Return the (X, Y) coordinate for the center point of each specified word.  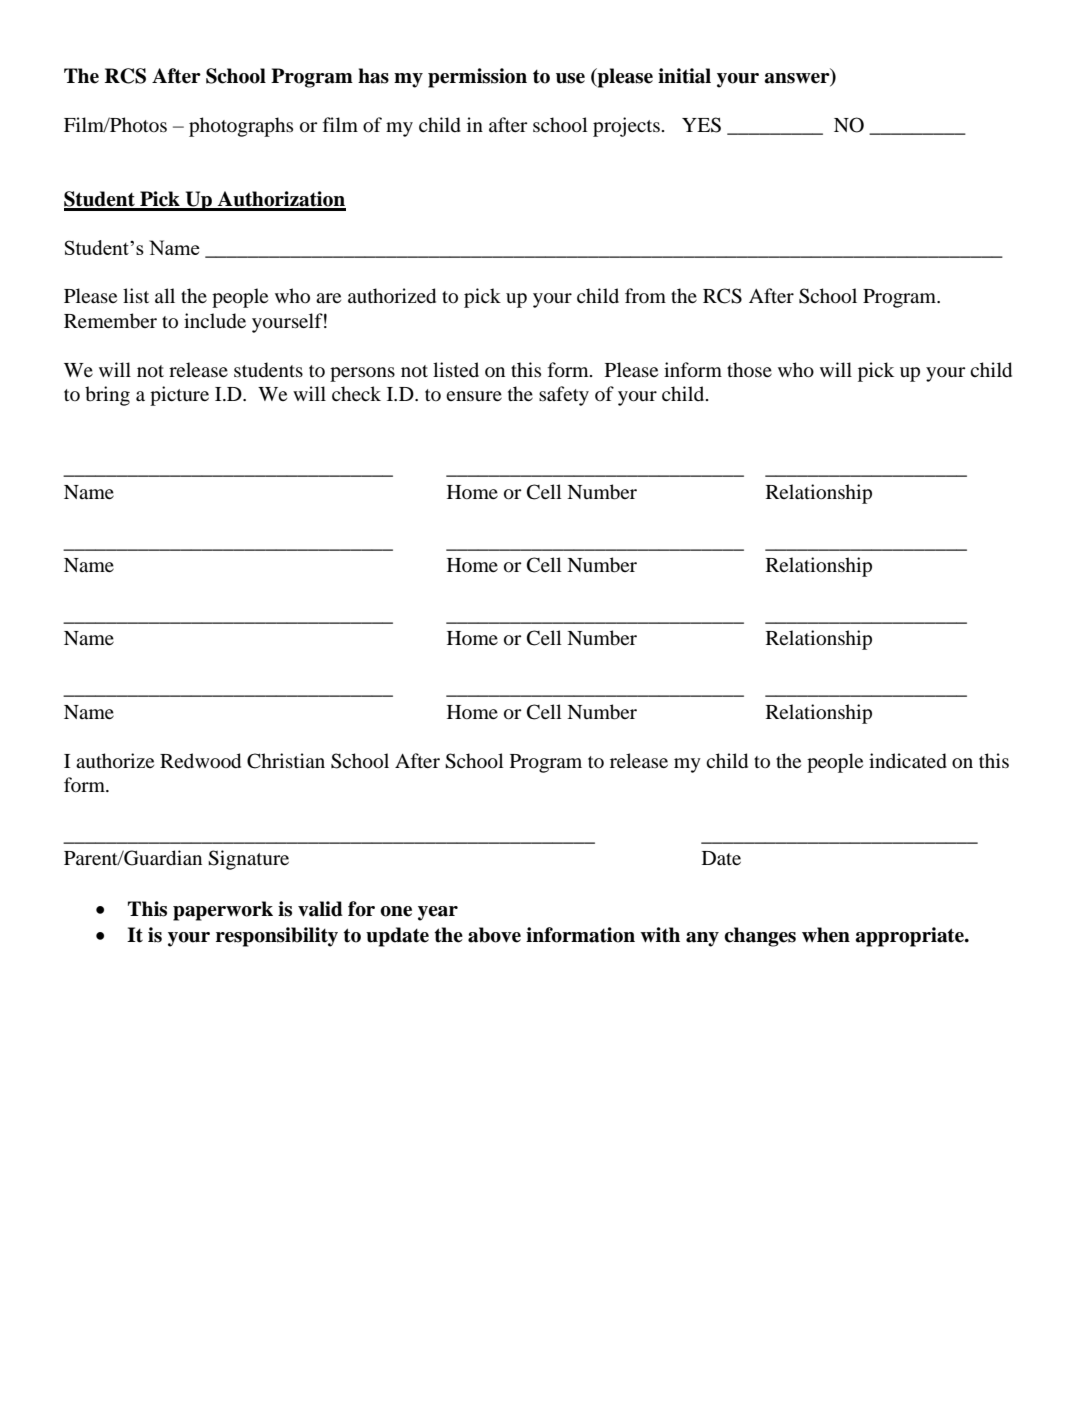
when (826, 935)
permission (477, 78)
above (494, 935)
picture (179, 396)
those (749, 369)
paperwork (223, 911)
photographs (241, 127)
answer (798, 79)
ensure (474, 396)
